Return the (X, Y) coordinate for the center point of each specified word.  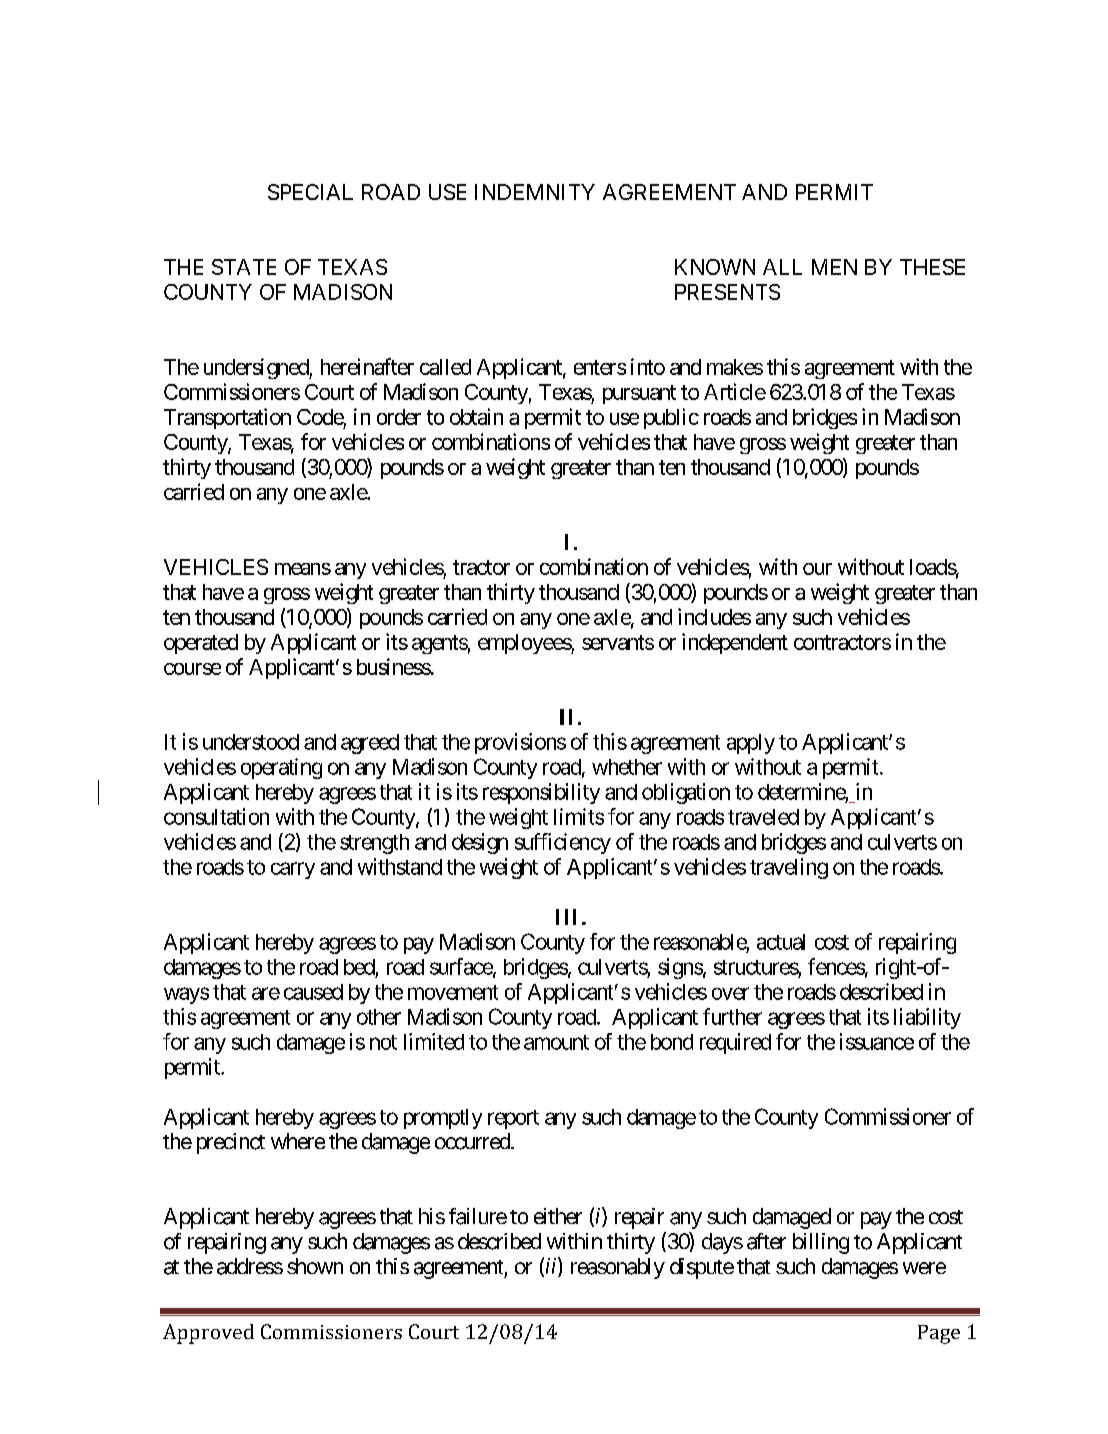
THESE (932, 267)
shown (315, 1266)
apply (751, 744)
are (266, 993)
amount (556, 1042)
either (558, 1216)
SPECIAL (310, 192)
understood (251, 742)
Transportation (227, 418)
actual (781, 942)
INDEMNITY (535, 192)
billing (821, 1243)
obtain (476, 416)
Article (735, 391)
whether (627, 767)
